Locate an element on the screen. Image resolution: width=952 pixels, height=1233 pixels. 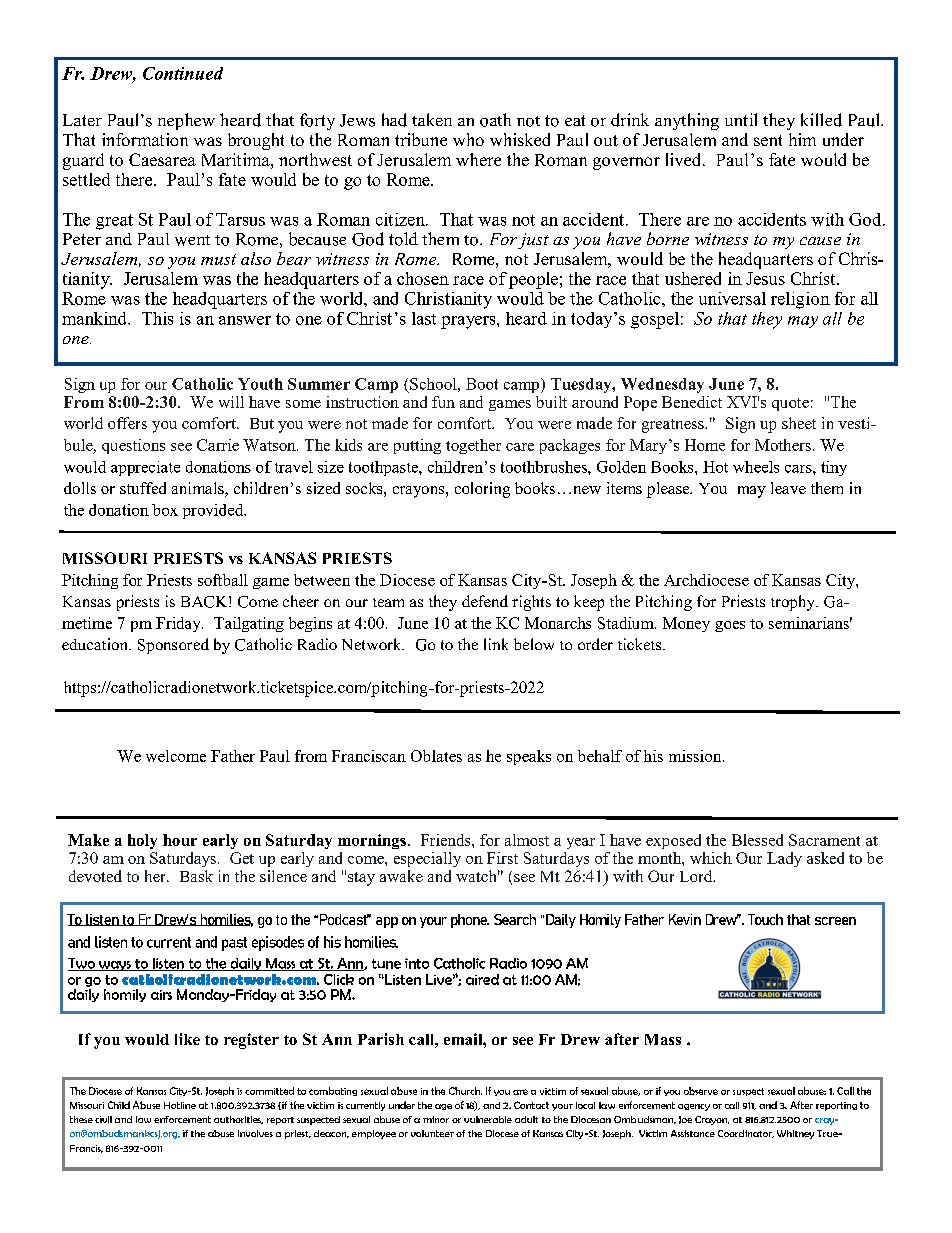
nephew is located at coordinates (186, 121).
